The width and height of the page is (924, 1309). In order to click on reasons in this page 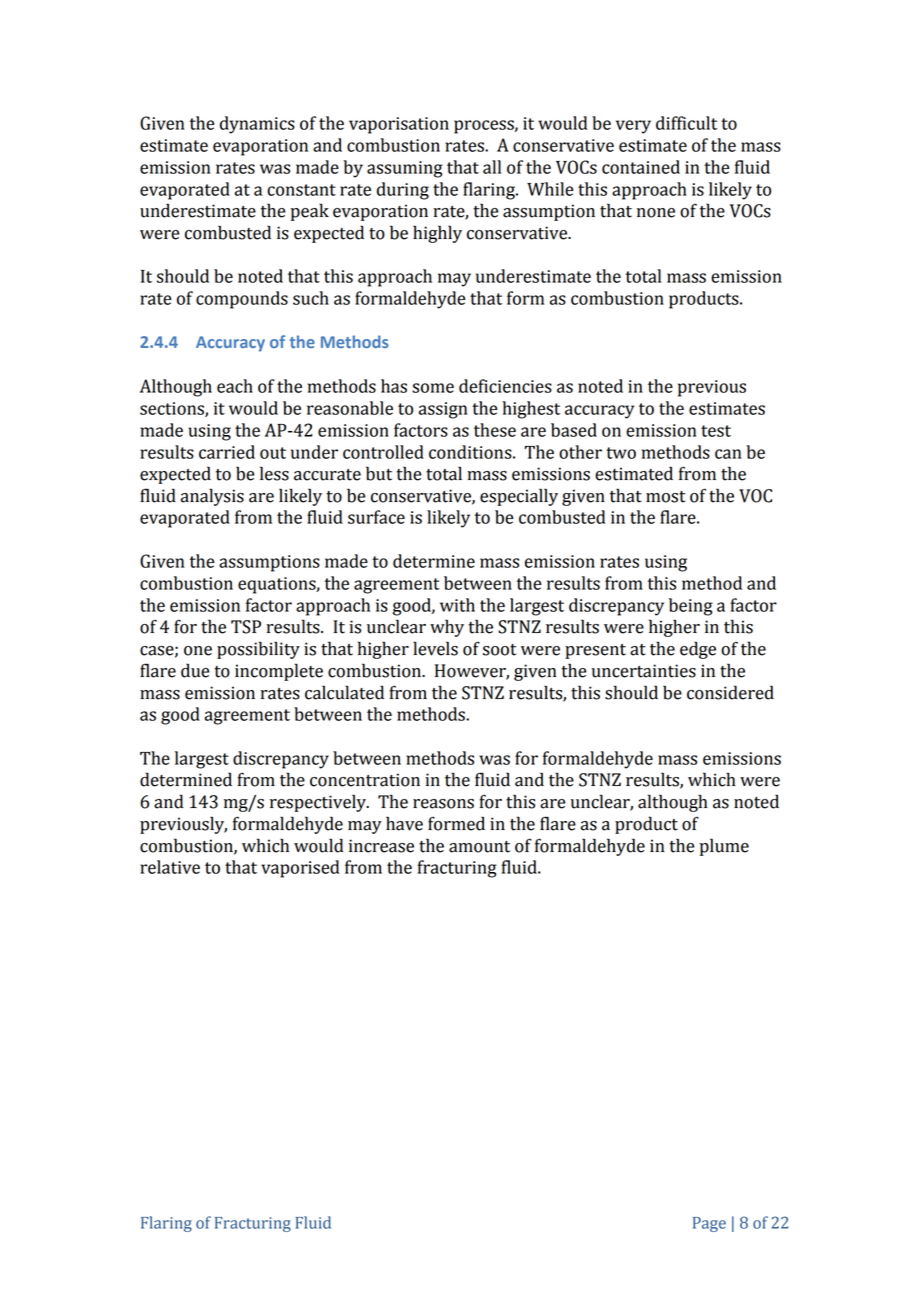, I will do `click(443, 804)`.
